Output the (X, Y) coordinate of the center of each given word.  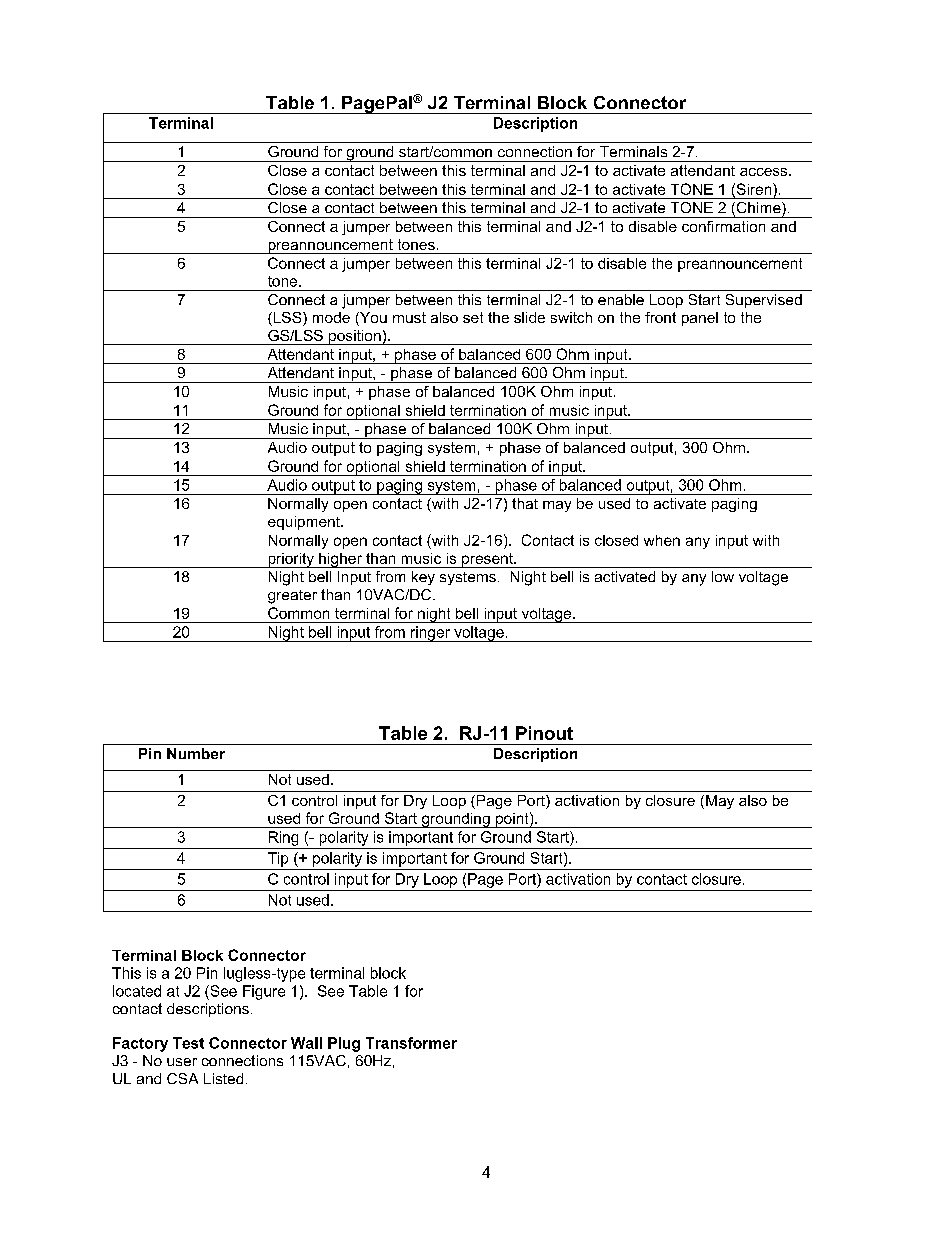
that (525, 503)
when (662, 540)
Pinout (544, 733)
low (723, 576)
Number (196, 753)
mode (331, 317)
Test (188, 1043)
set (473, 317)
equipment (305, 523)
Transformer (411, 1043)
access (765, 172)
